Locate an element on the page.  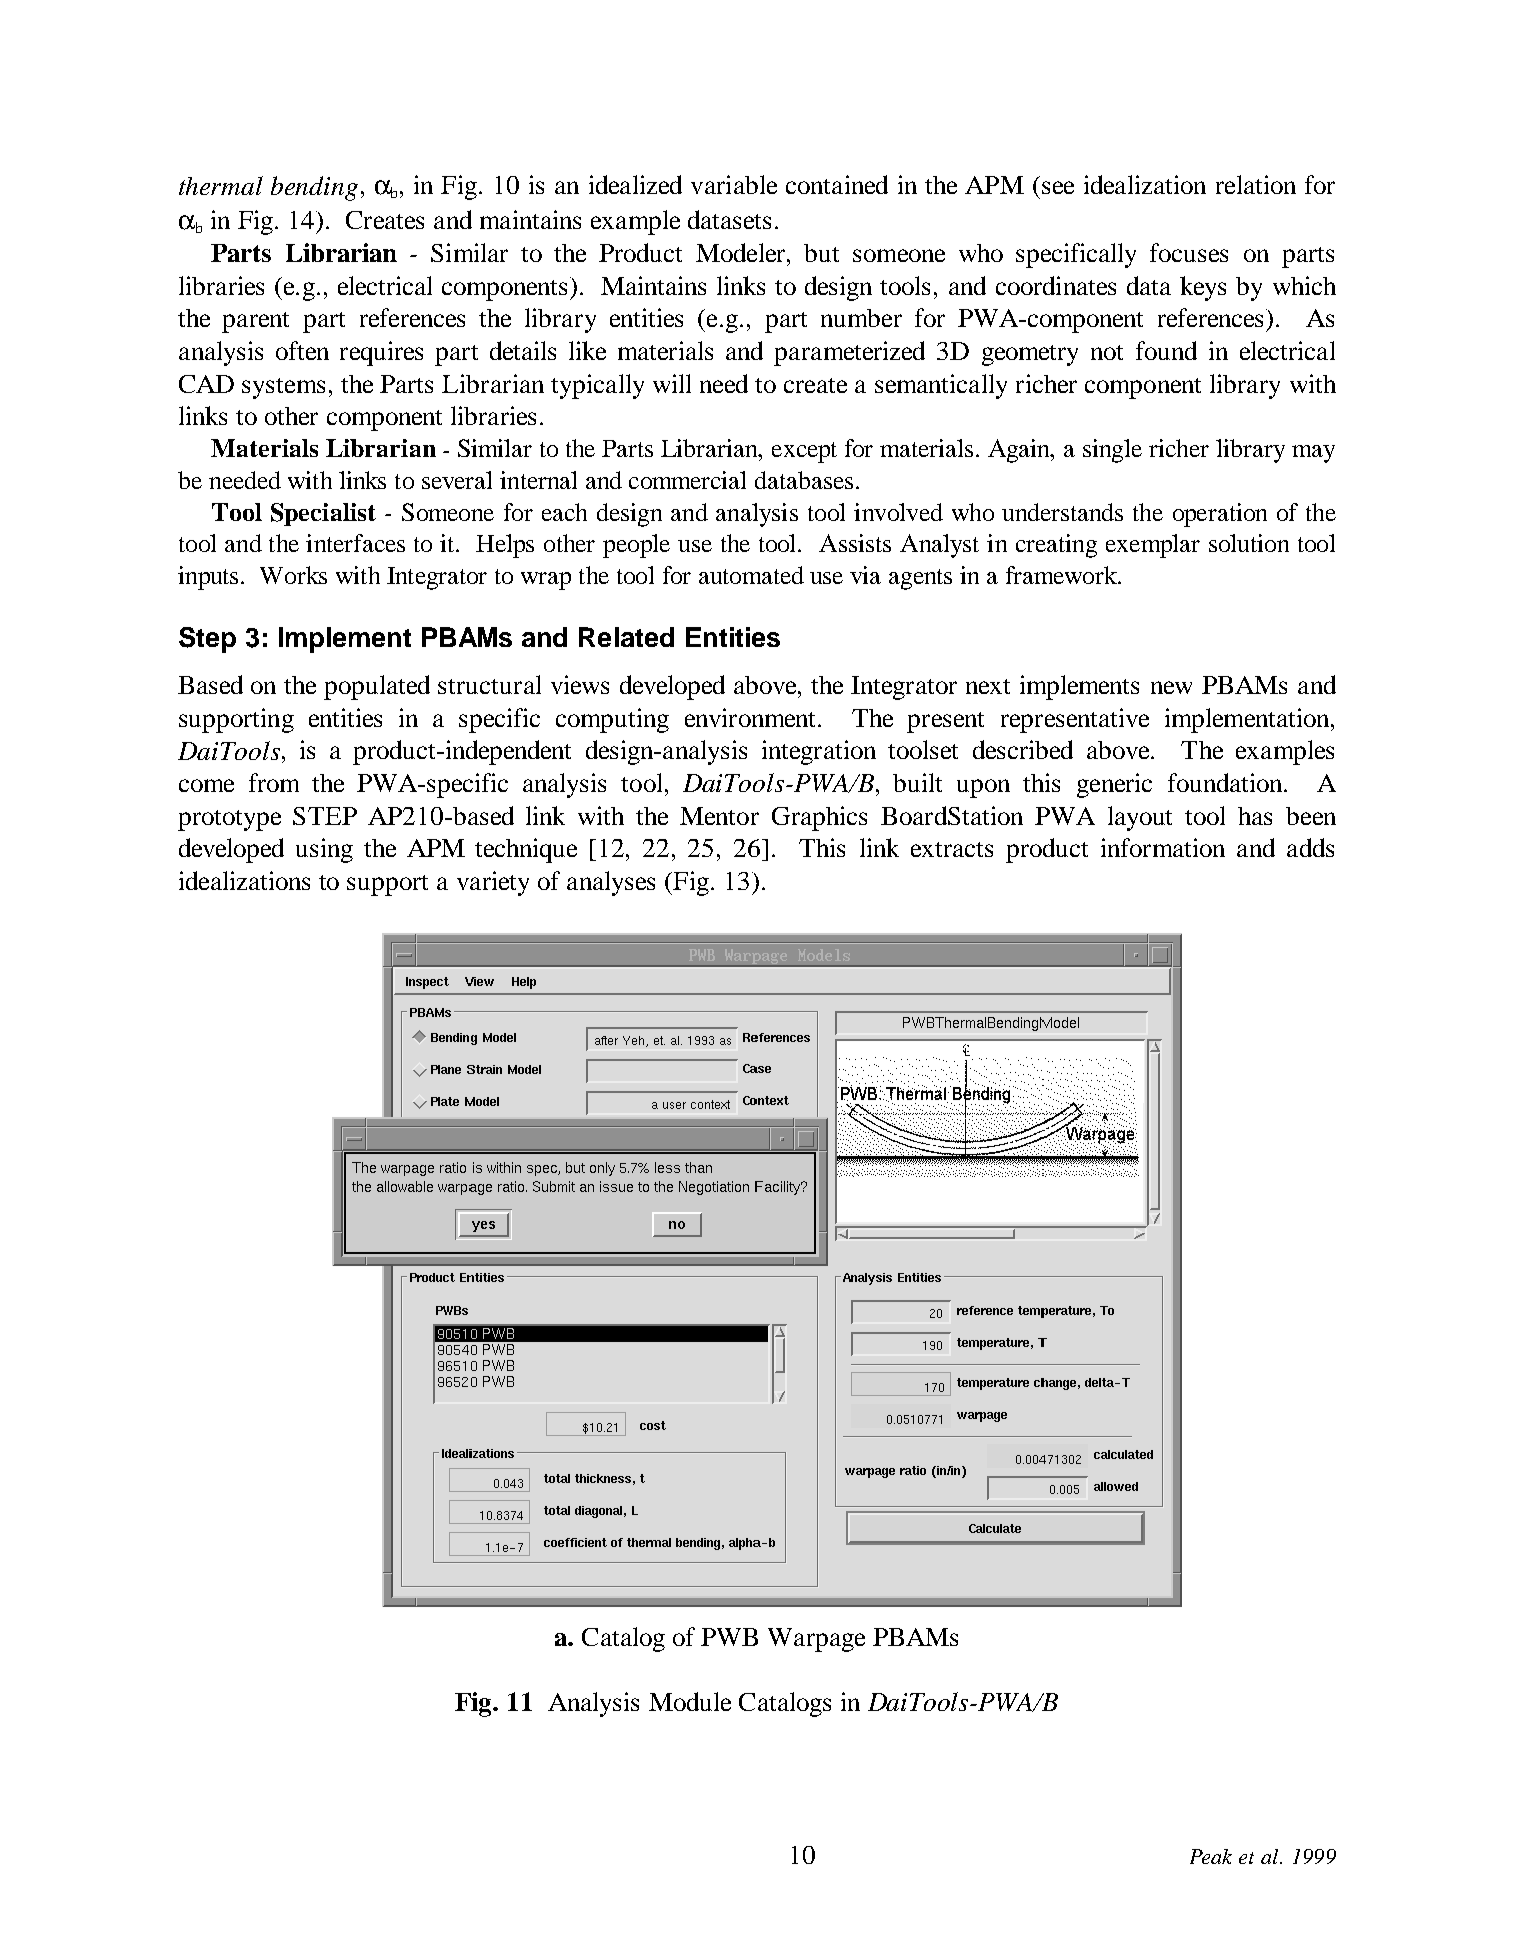
Mentor is located at coordinates (719, 816).
